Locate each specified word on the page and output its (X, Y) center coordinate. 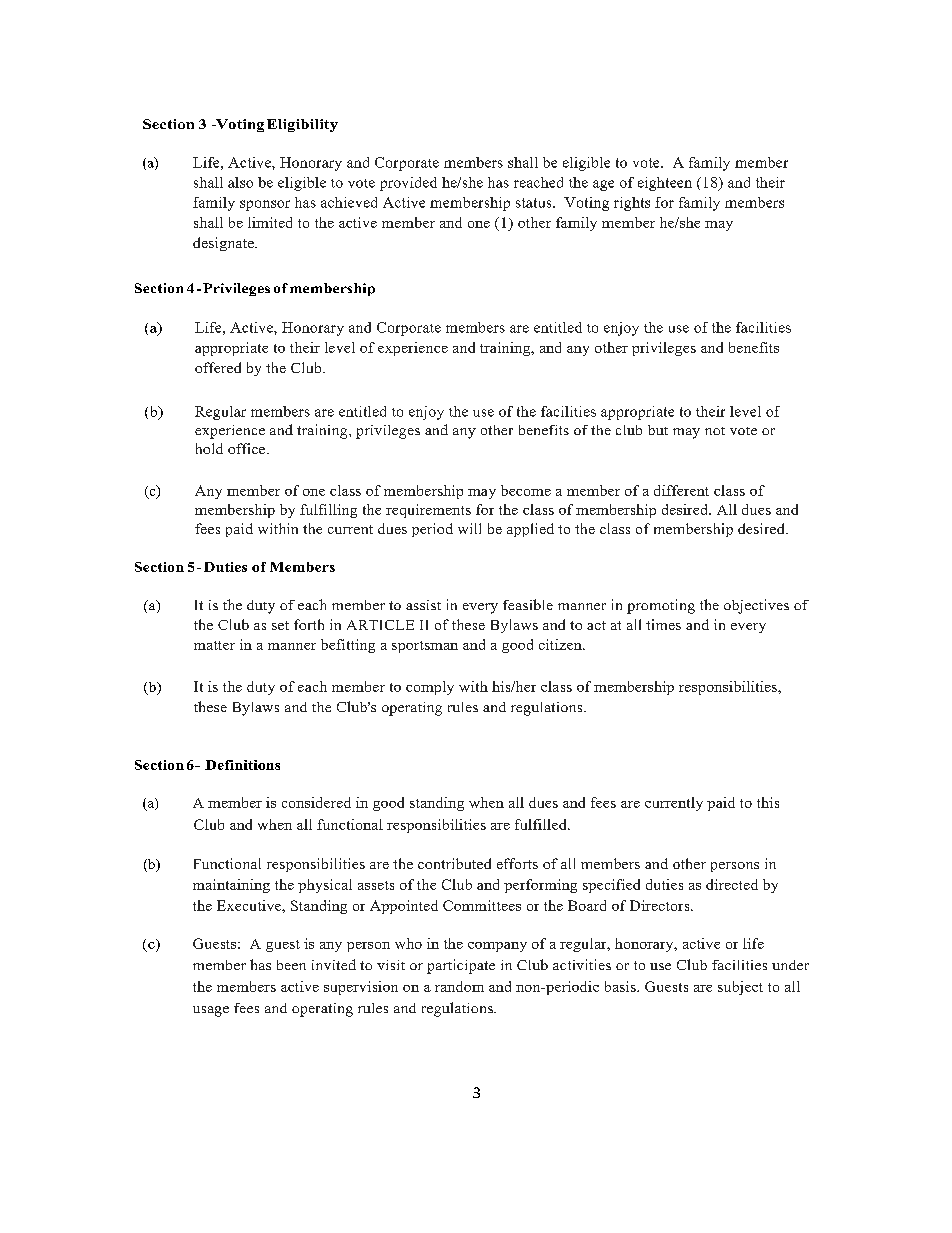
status (535, 203)
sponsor (265, 205)
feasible (528, 604)
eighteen (665, 184)
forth (309, 624)
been (291, 965)
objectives (756, 606)
